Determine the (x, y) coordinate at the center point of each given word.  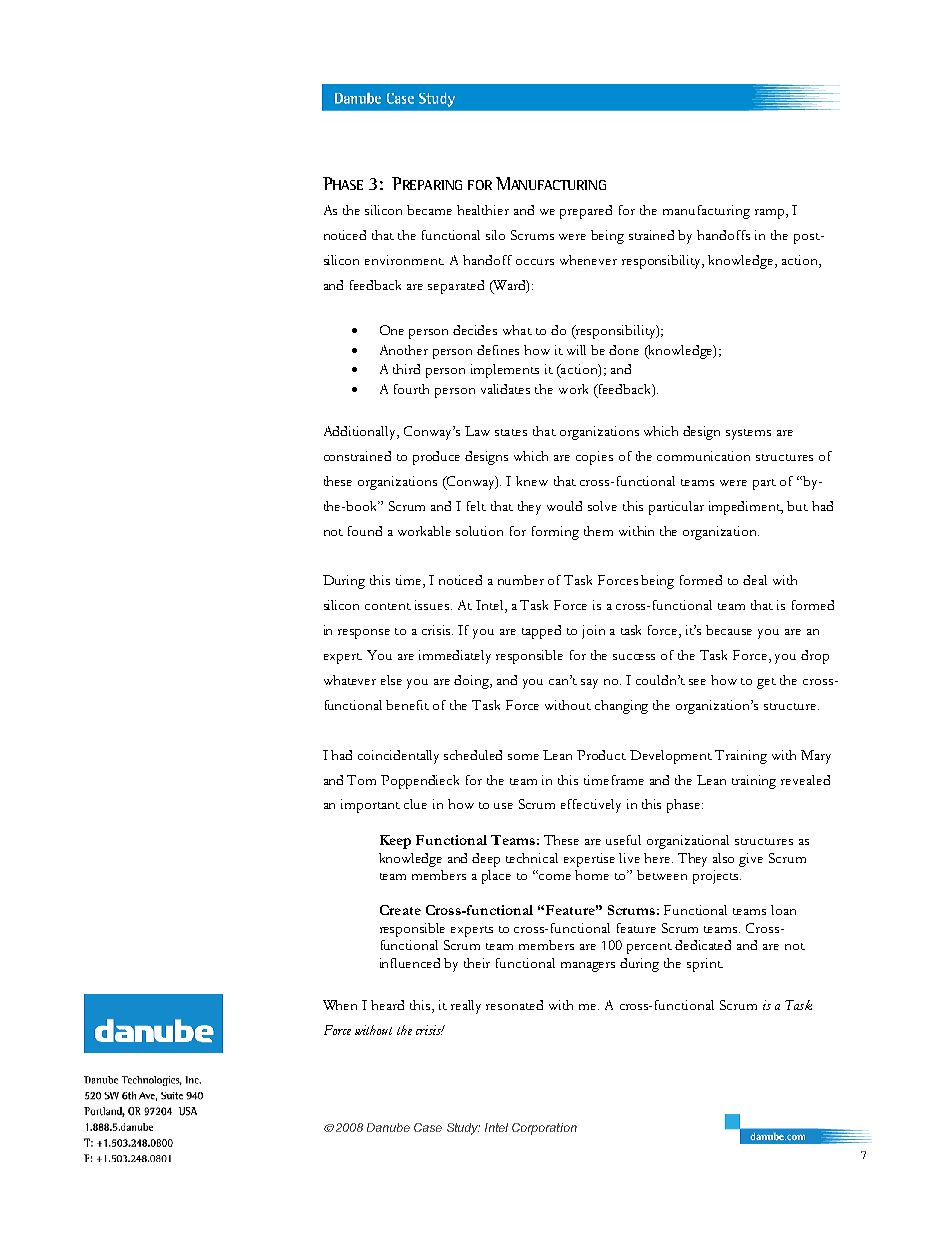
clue (415, 804)
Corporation (544, 1129)
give (751, 860)
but (797, 506)
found (365, 531)
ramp (771, 214)
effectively (591, 806)
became (429, 210)
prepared (586, 212)
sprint (705, 965)
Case (428, 1127)
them (598, 531)
